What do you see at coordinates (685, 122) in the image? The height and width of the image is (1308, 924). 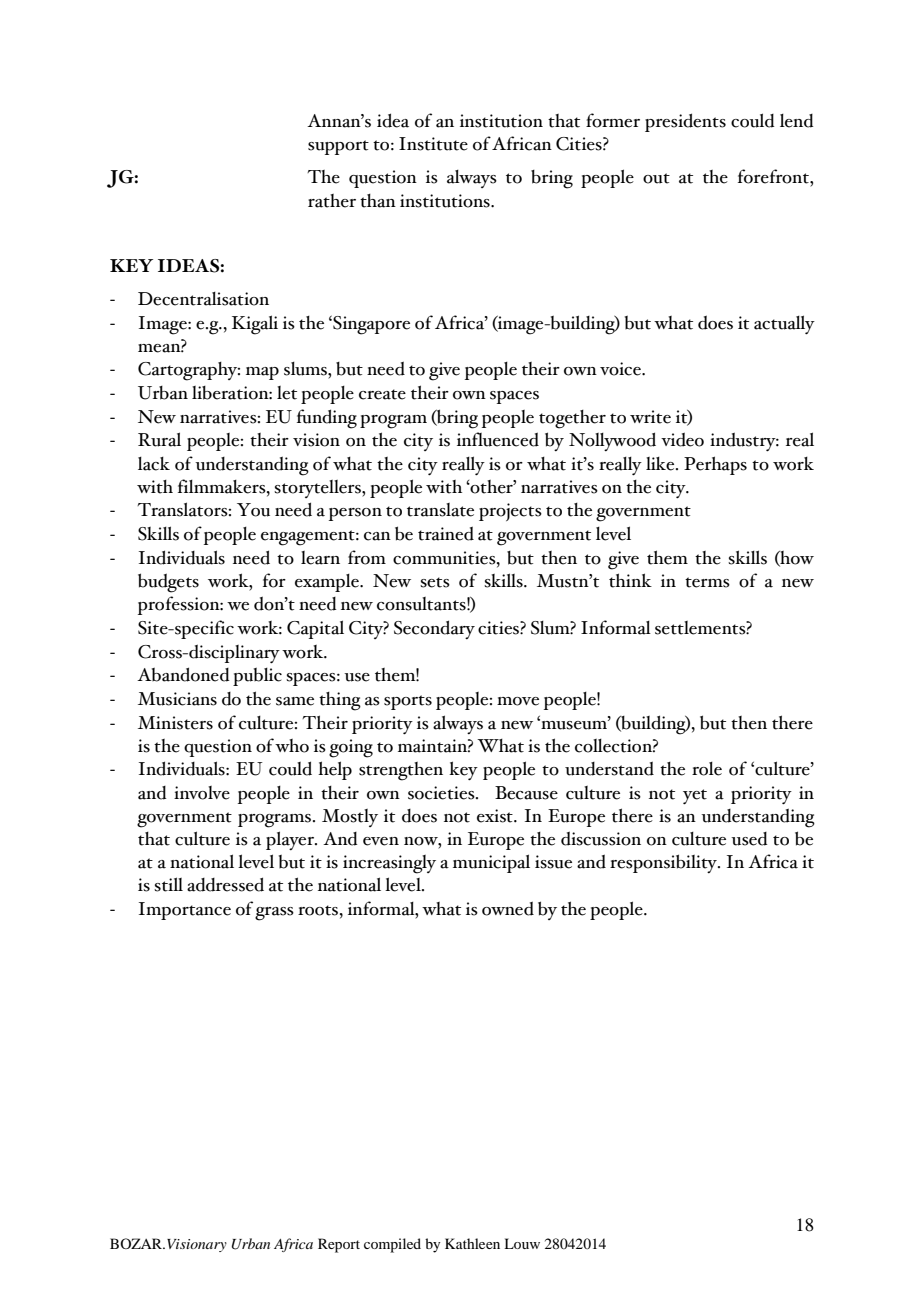 I see `presidents` at bounding box center [685, 122].
